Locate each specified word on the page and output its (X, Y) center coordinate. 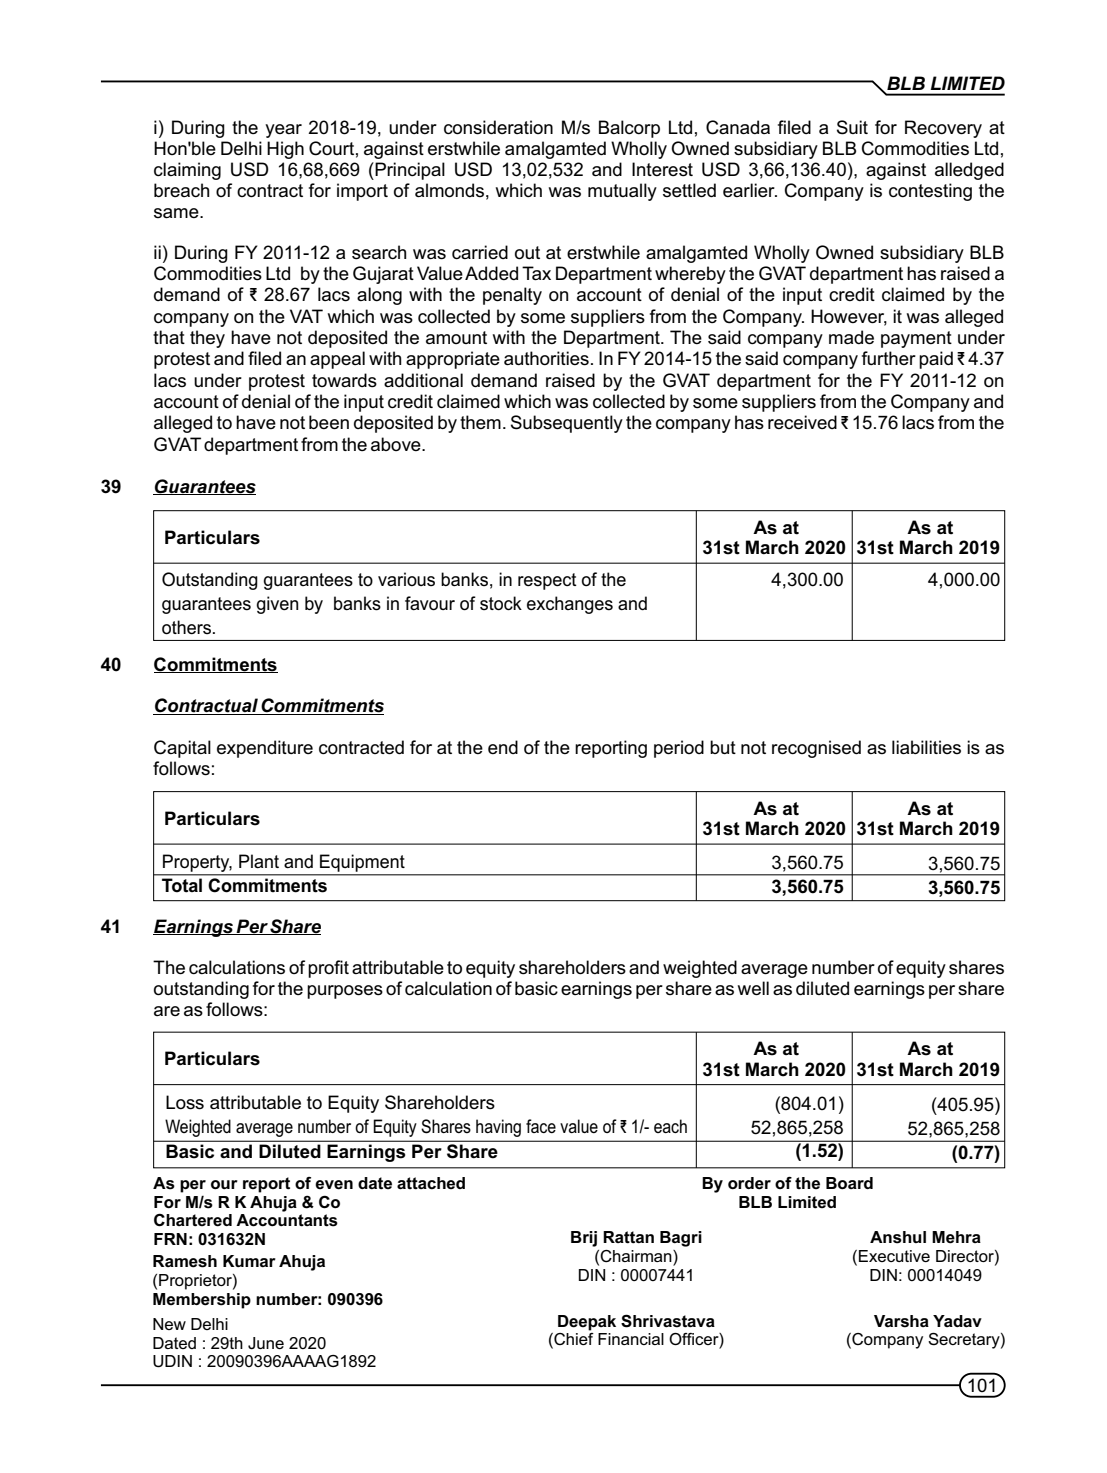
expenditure (265, 749)
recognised (816, 749)
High (285, 150)
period (679, 749)
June (266, 1343)
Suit (852, 127)
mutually (622, 192)
